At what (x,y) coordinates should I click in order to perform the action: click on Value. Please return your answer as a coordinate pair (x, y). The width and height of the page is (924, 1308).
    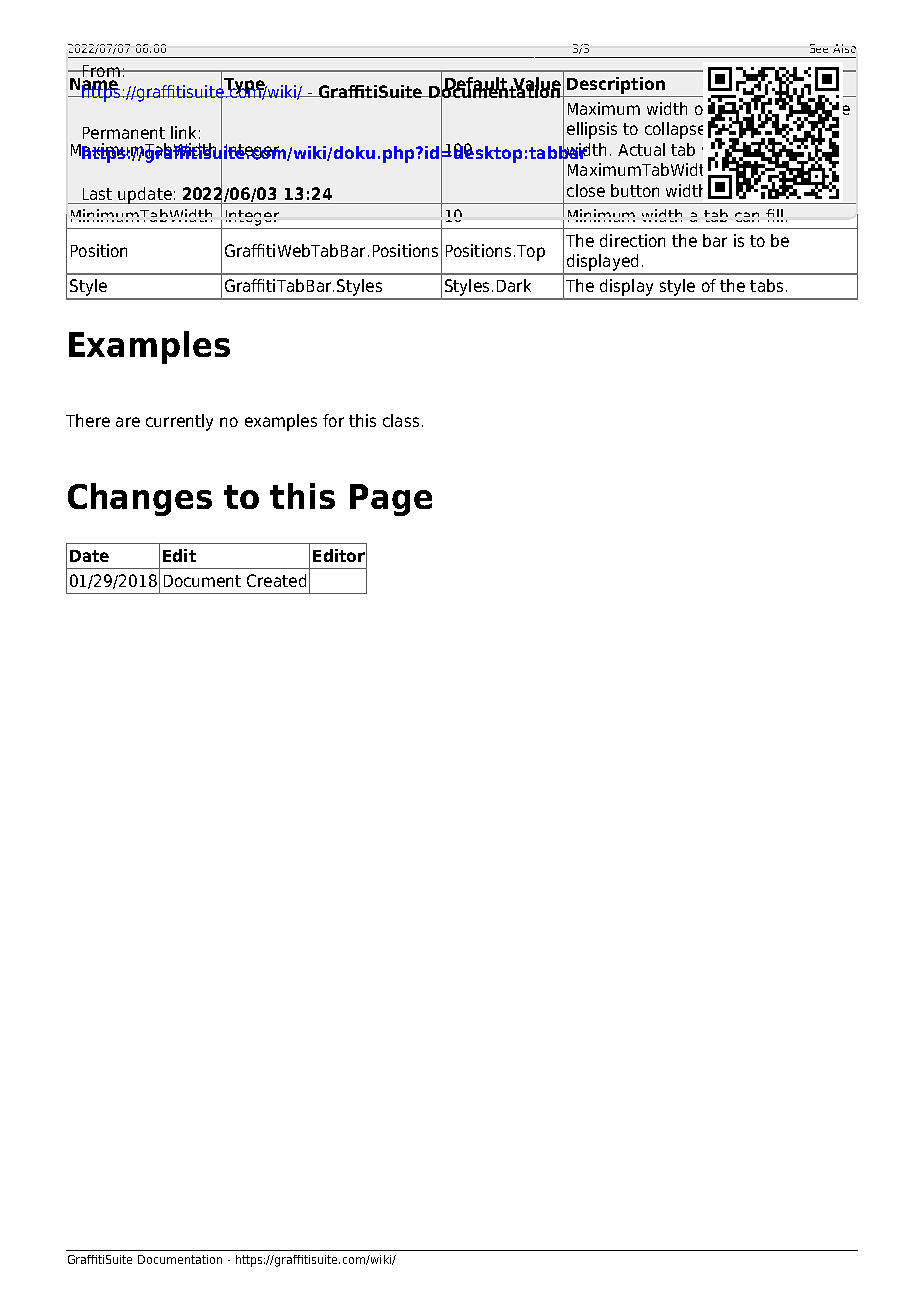
    Looking at the image, I should click on (535, 84).
